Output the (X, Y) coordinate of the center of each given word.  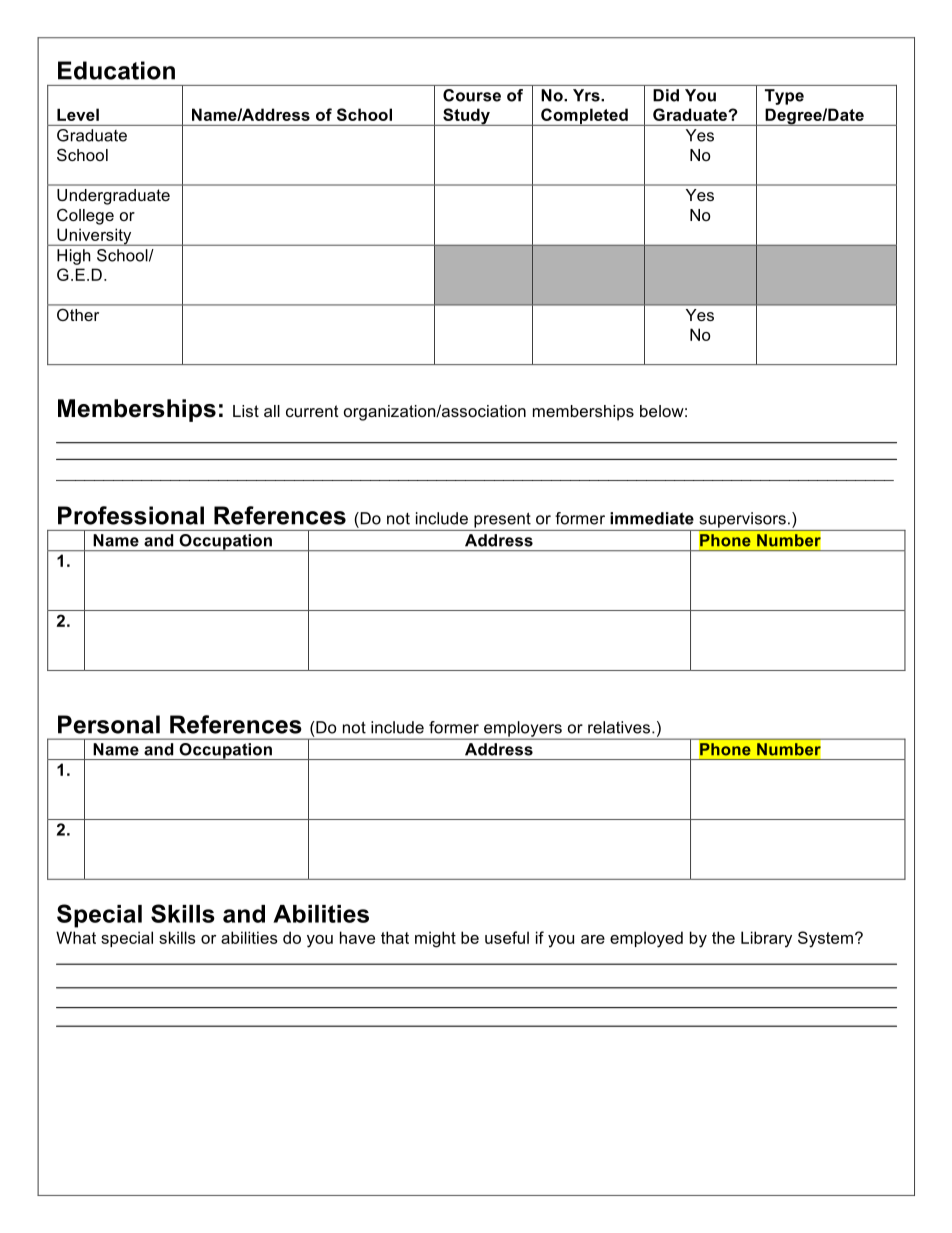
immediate (652, 518)
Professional (131, 515)
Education (116, 70)
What (76, 937)
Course (472, 95)
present (502, 520)
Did (666, 95)
